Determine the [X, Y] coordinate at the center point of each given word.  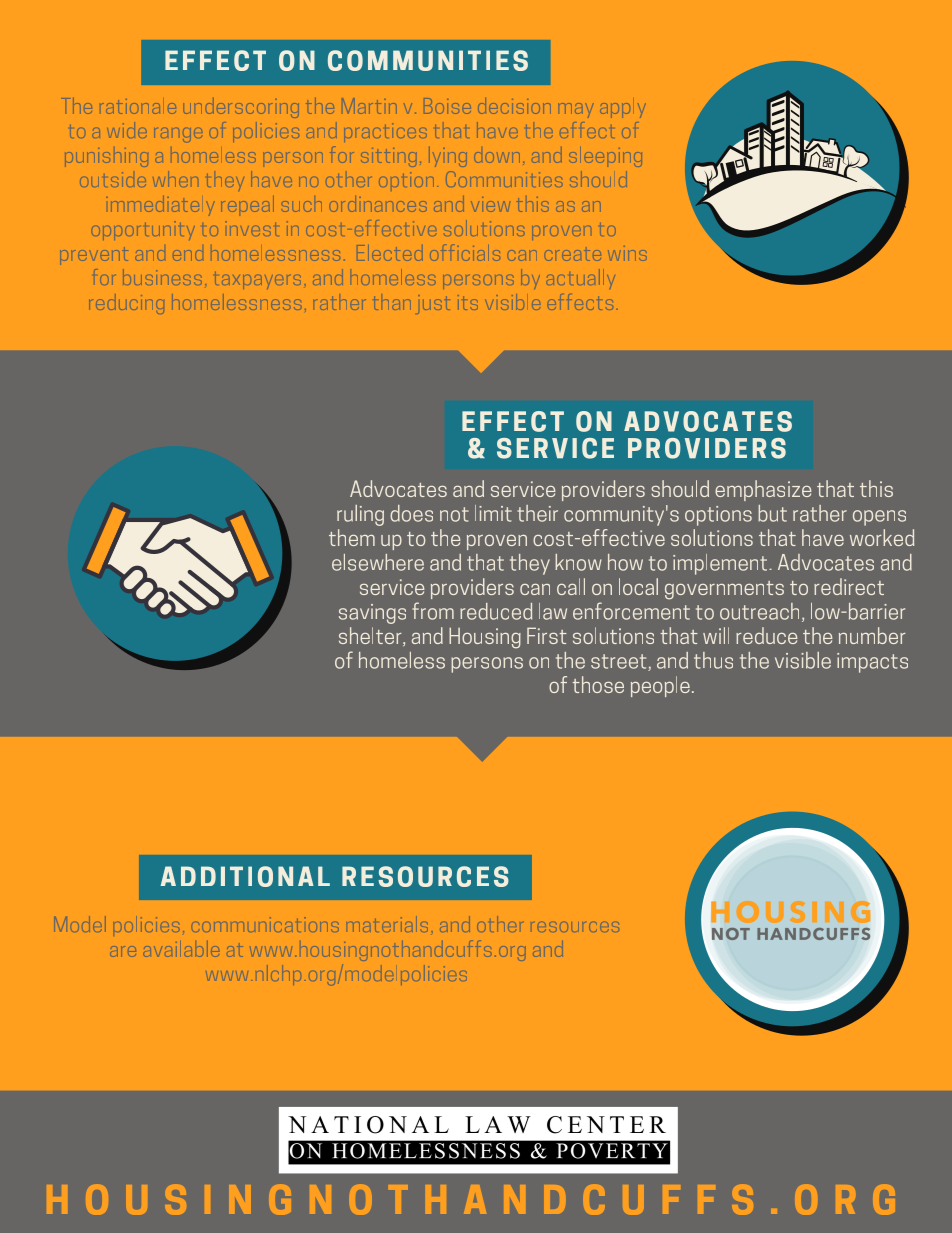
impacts [872, 663]
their [537, 513]
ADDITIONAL [245, 876]
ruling [360, 515]
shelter [371, 636]
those [598, 684]
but [772, 513]
